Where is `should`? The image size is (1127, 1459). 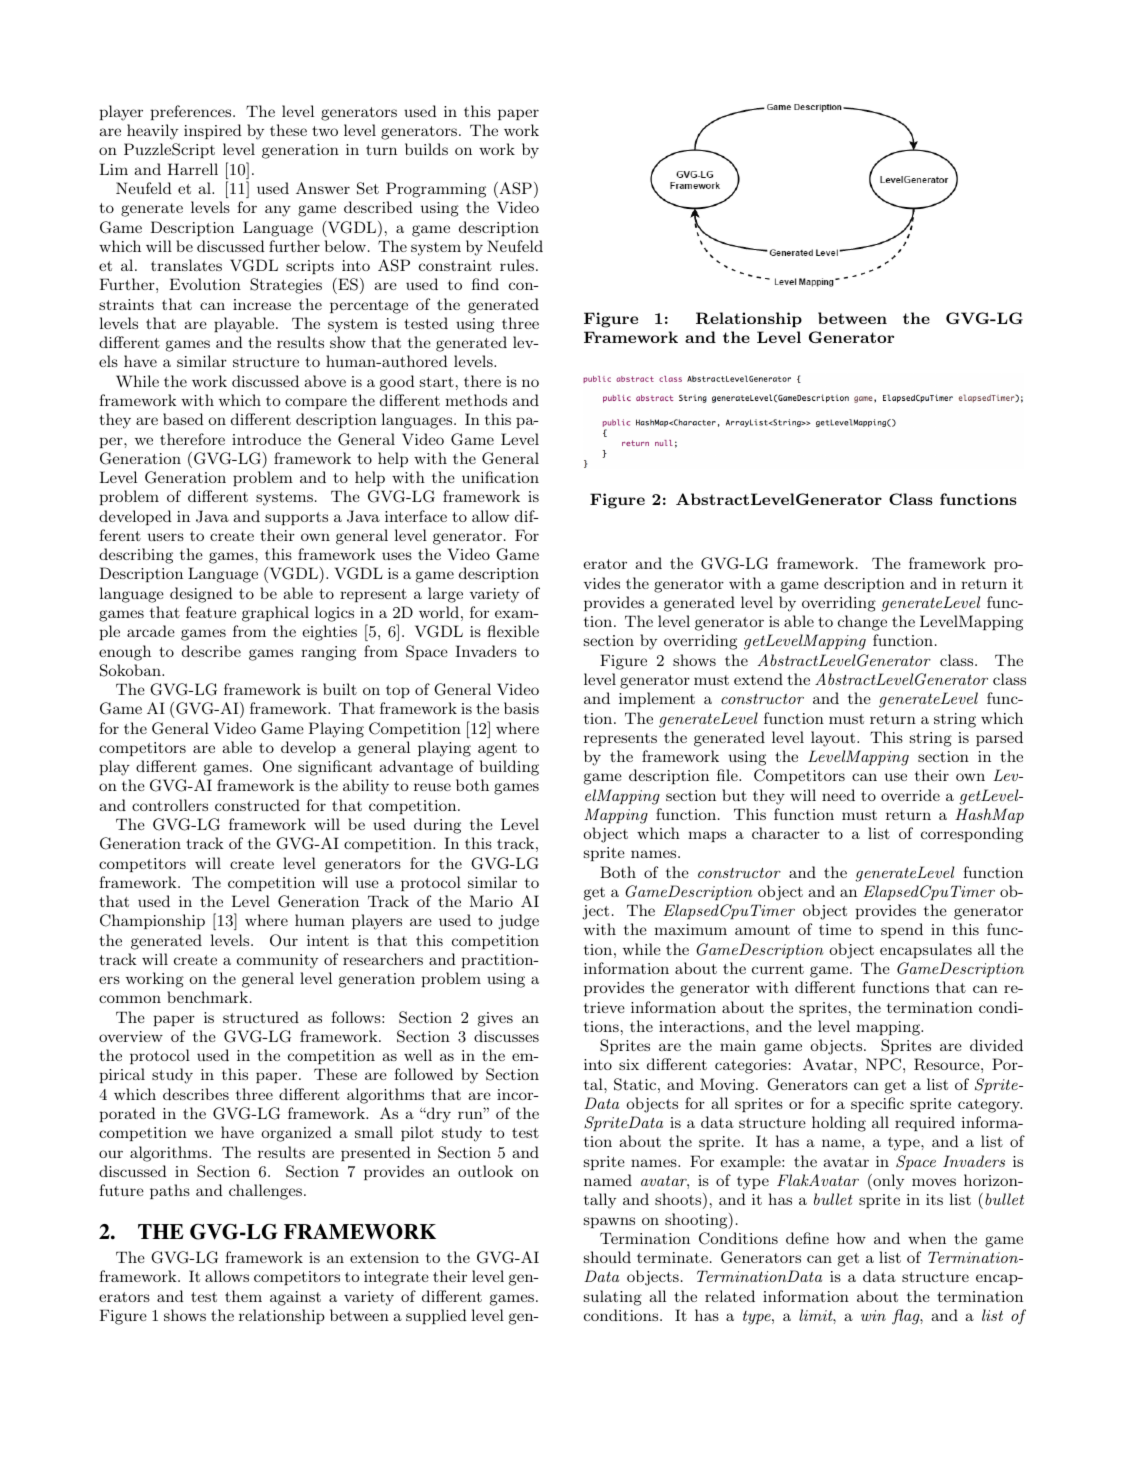 should is located at coordinates (607, 1257).
